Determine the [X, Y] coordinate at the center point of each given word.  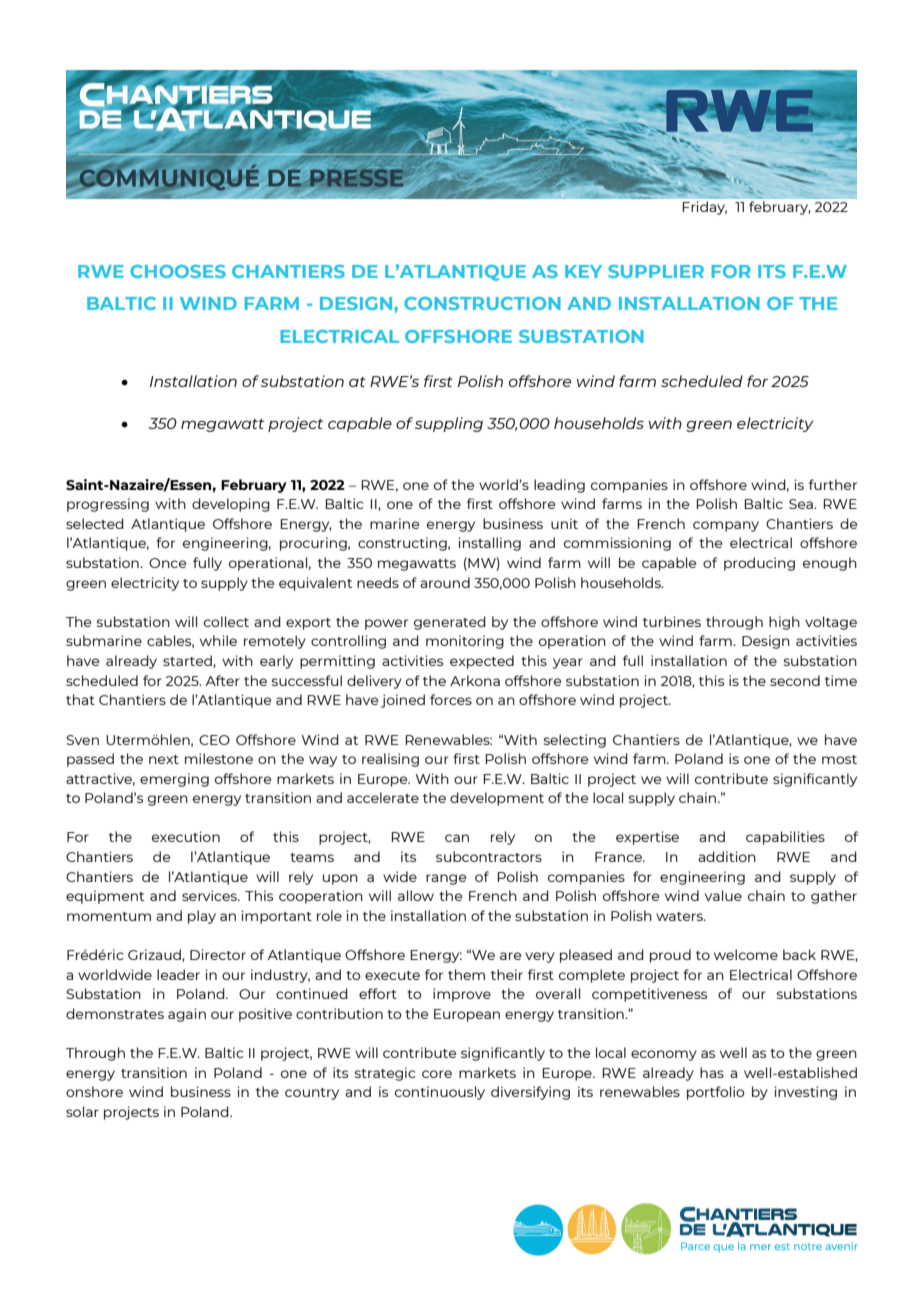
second [795, 680]
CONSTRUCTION [482, 303]
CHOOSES [178, 271]
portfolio [716, 1093]
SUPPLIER [656, 271]
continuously [440, 1093]
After [222, 680]
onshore [94, 1091]
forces [451, 699]
